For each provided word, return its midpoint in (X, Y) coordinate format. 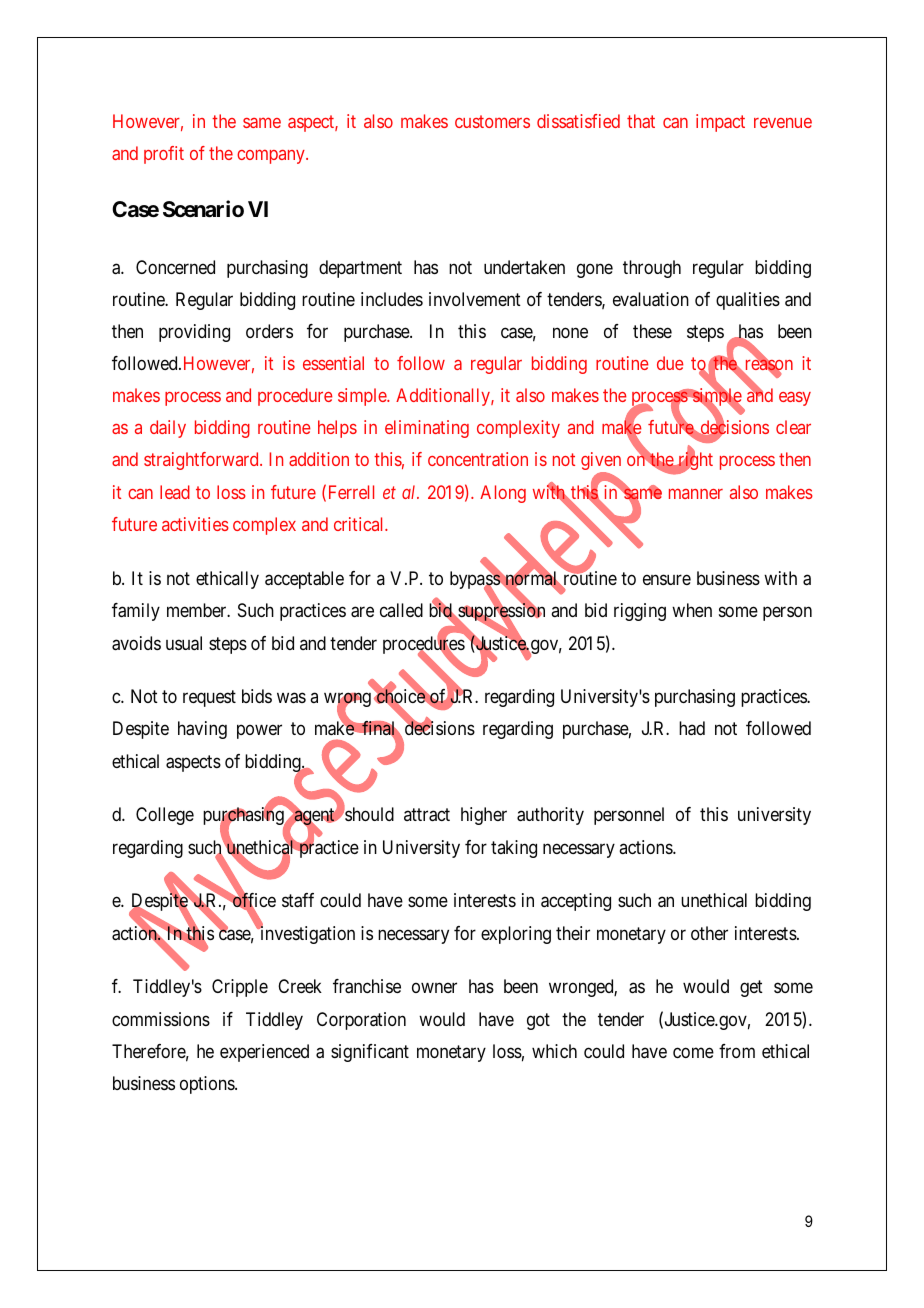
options (208, 1085)
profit (164, 155)
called (401, 610)
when (692, 610)
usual (184, 643)
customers (492, 121)
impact (720, 123)
